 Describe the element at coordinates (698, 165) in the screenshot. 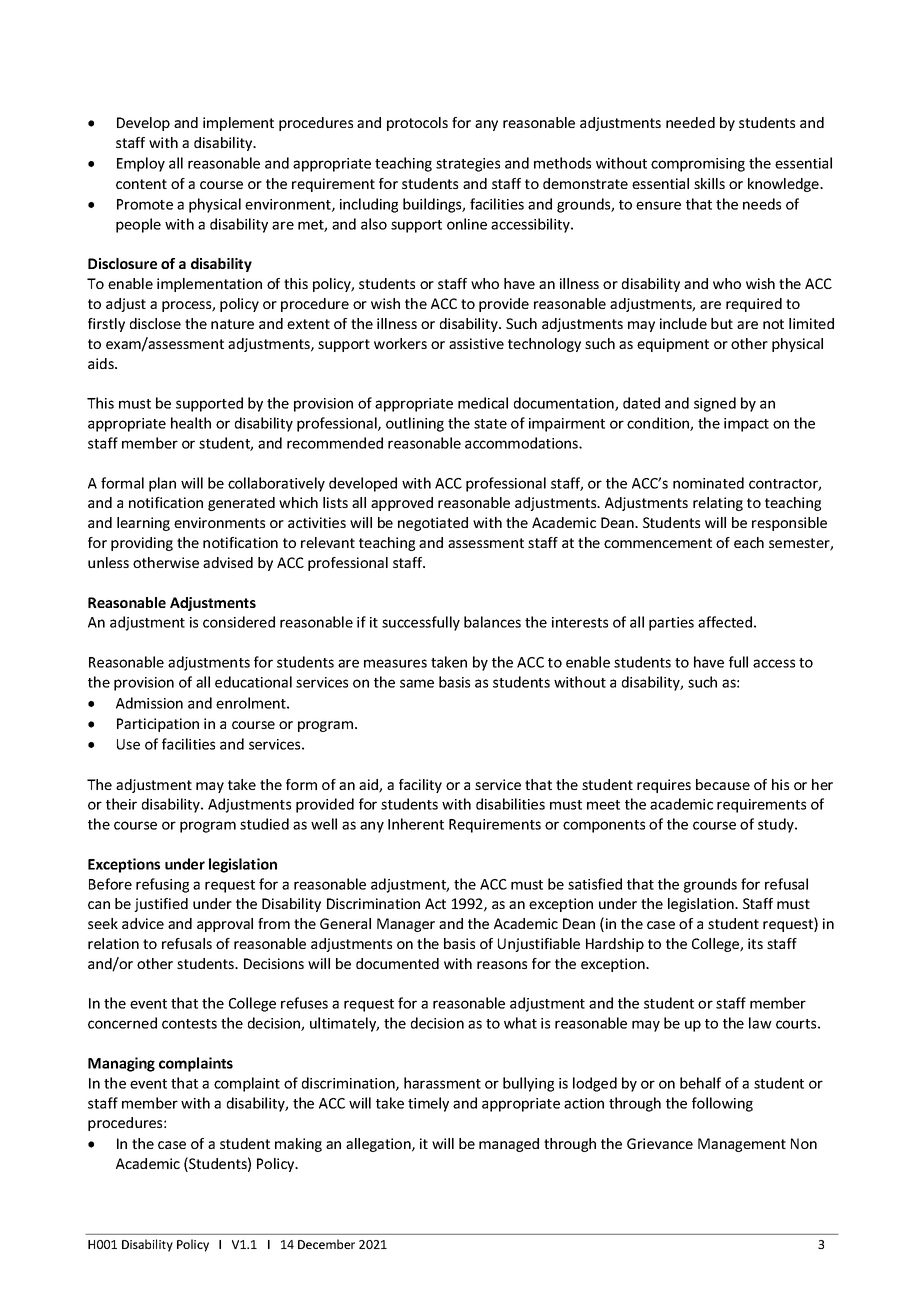

I see `compromising` at that location.
